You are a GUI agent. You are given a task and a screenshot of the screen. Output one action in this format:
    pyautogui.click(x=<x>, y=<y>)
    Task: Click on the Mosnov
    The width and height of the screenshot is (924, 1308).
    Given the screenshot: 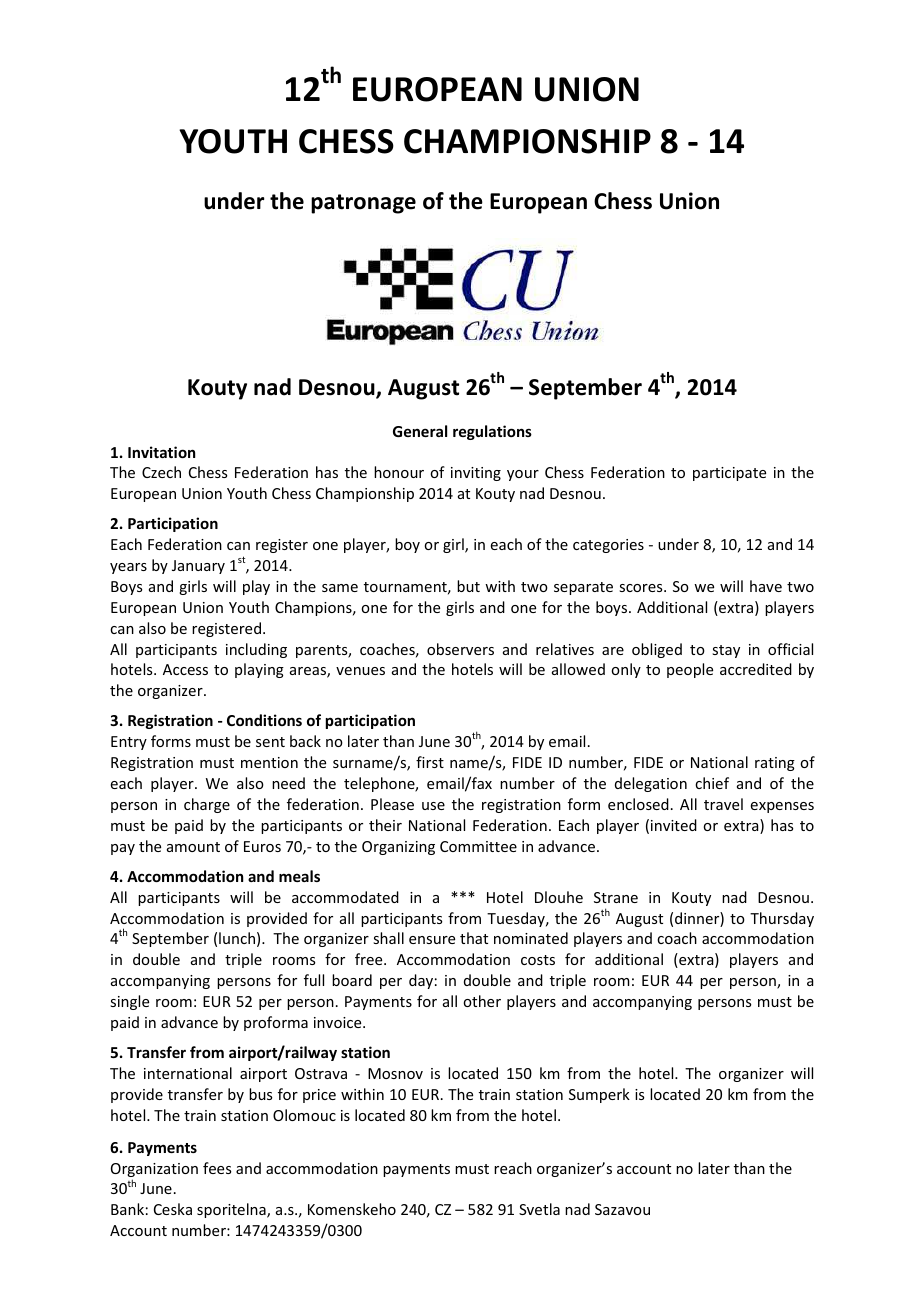 What is the action you would take?
    pyautogui.click(x=395, y=1073)
